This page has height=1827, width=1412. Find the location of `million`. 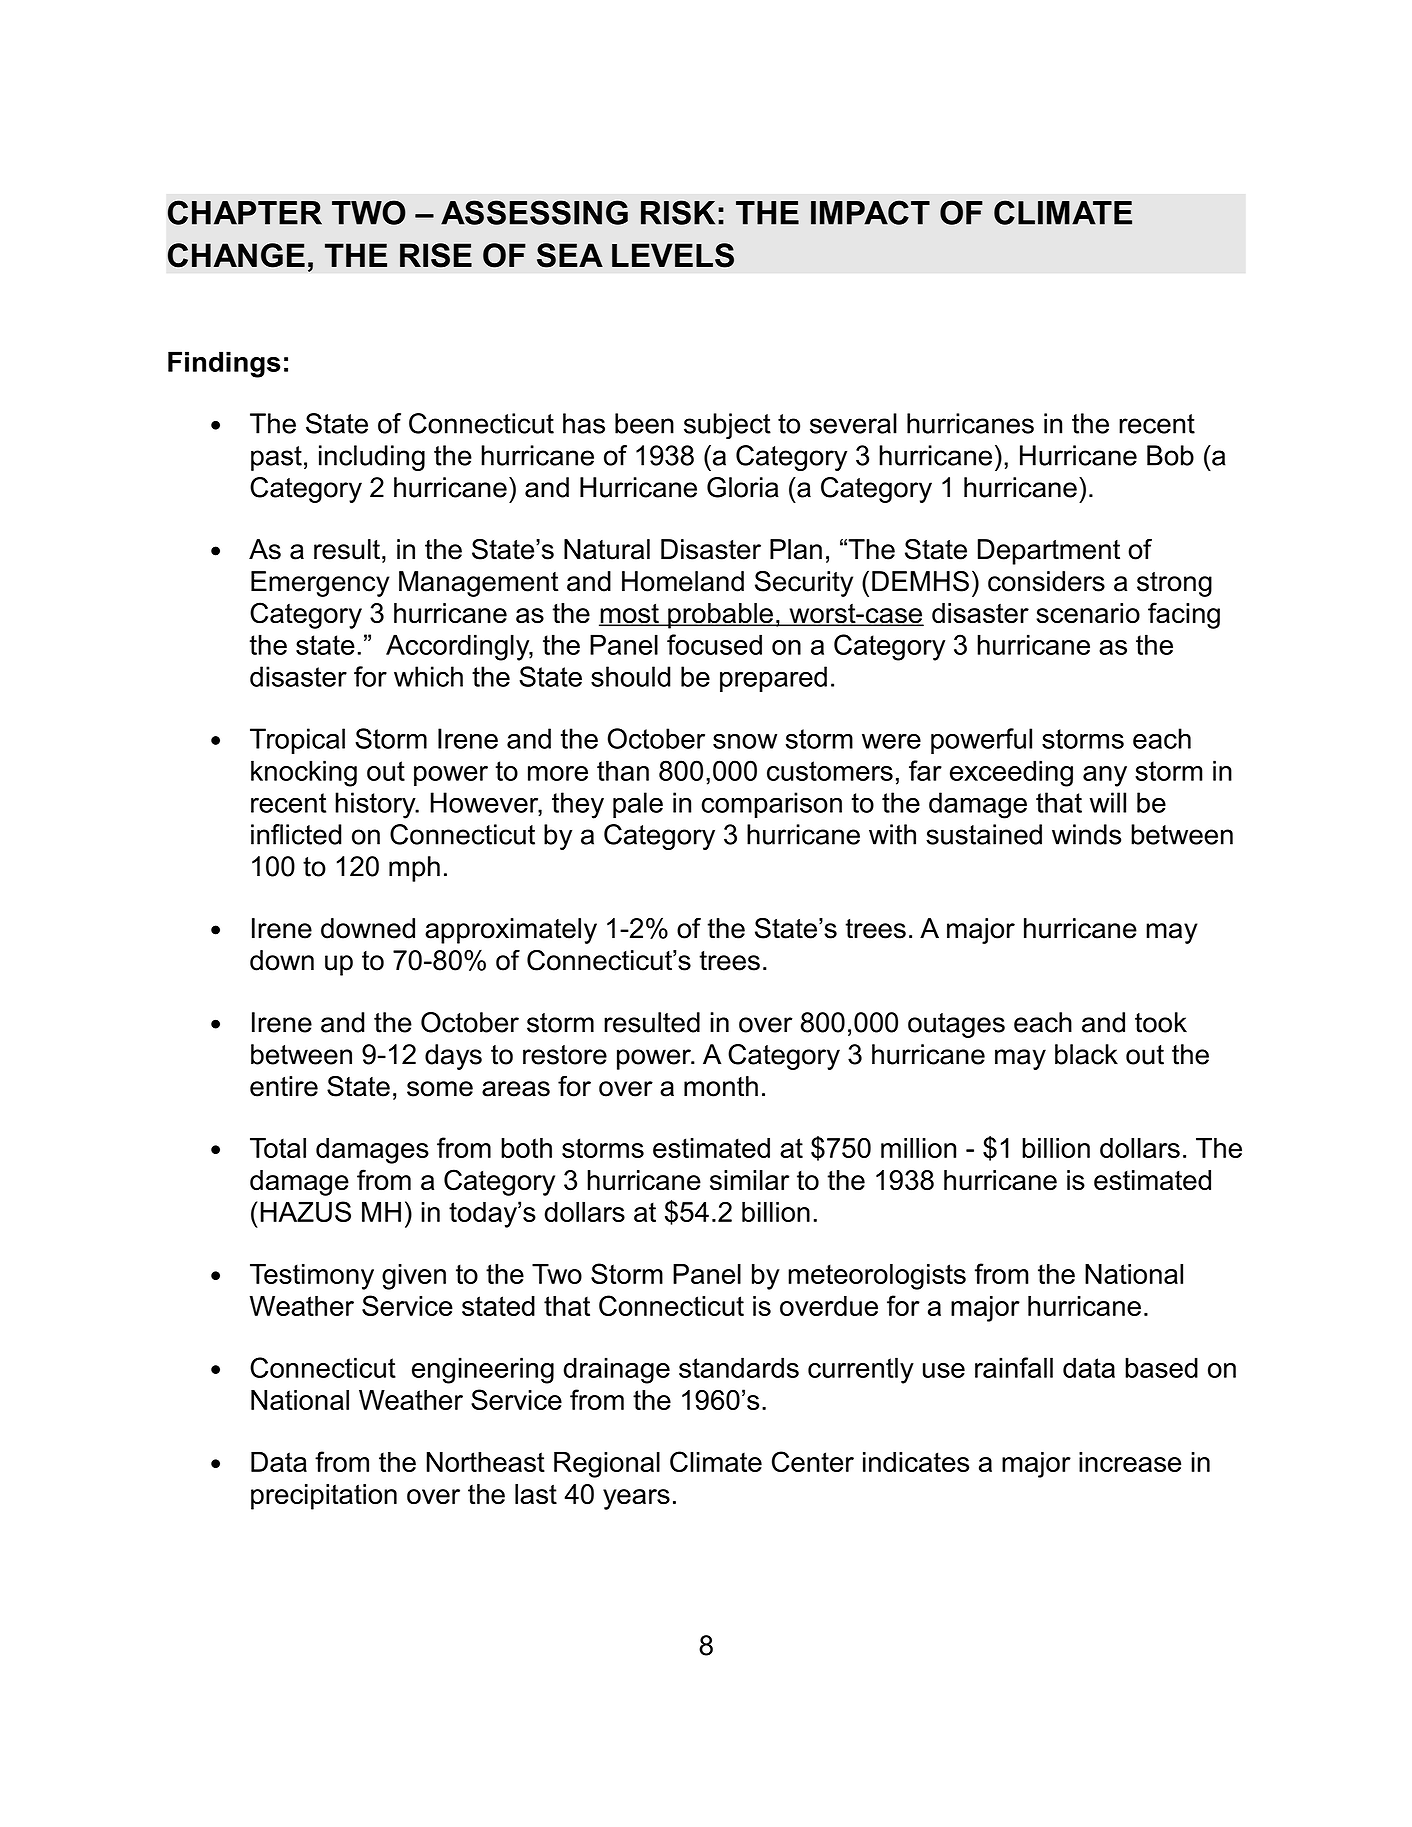

million is located at coordinates (918, 1148).
